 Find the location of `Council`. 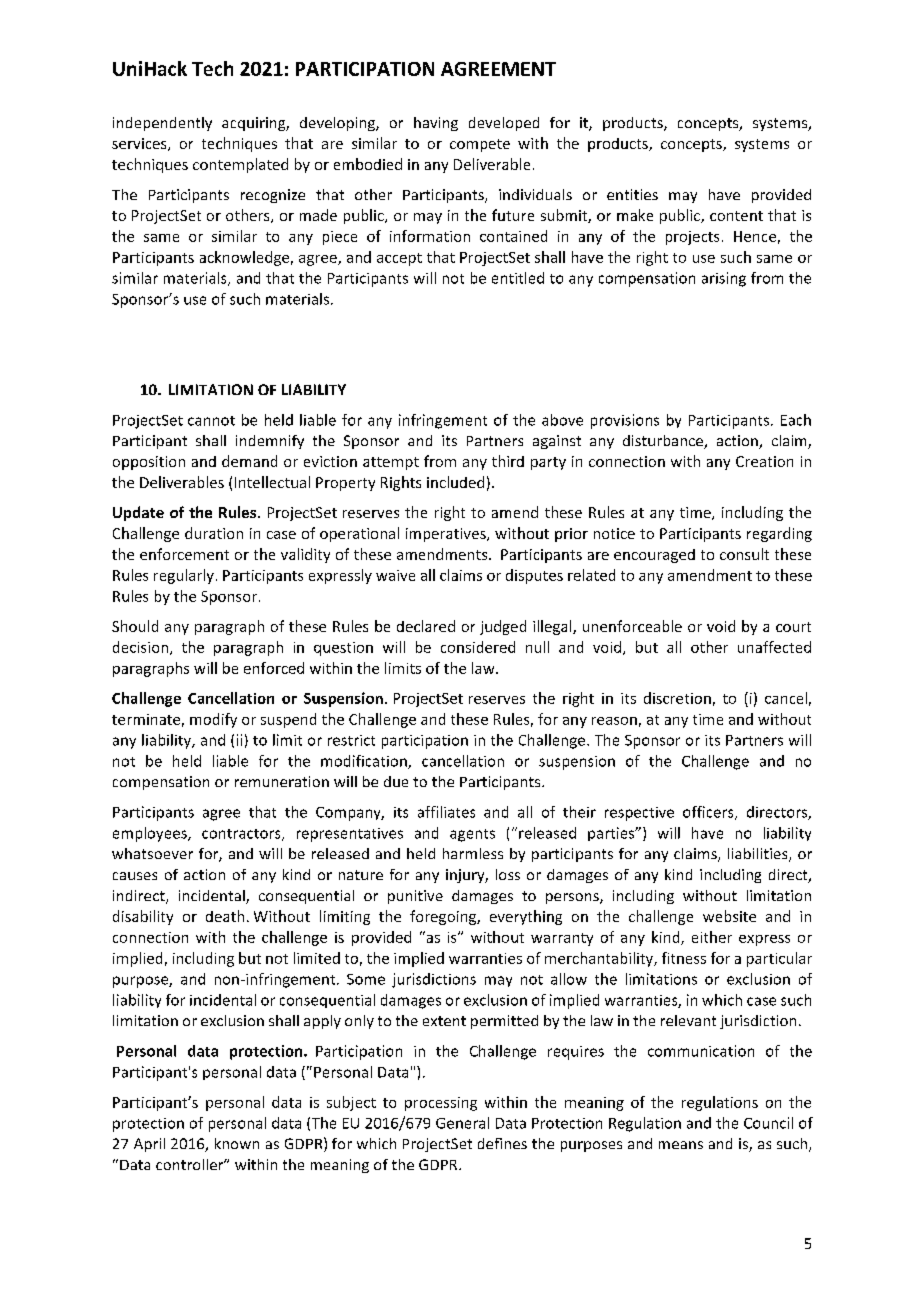

Council is located at coordinates (768, 1123).
